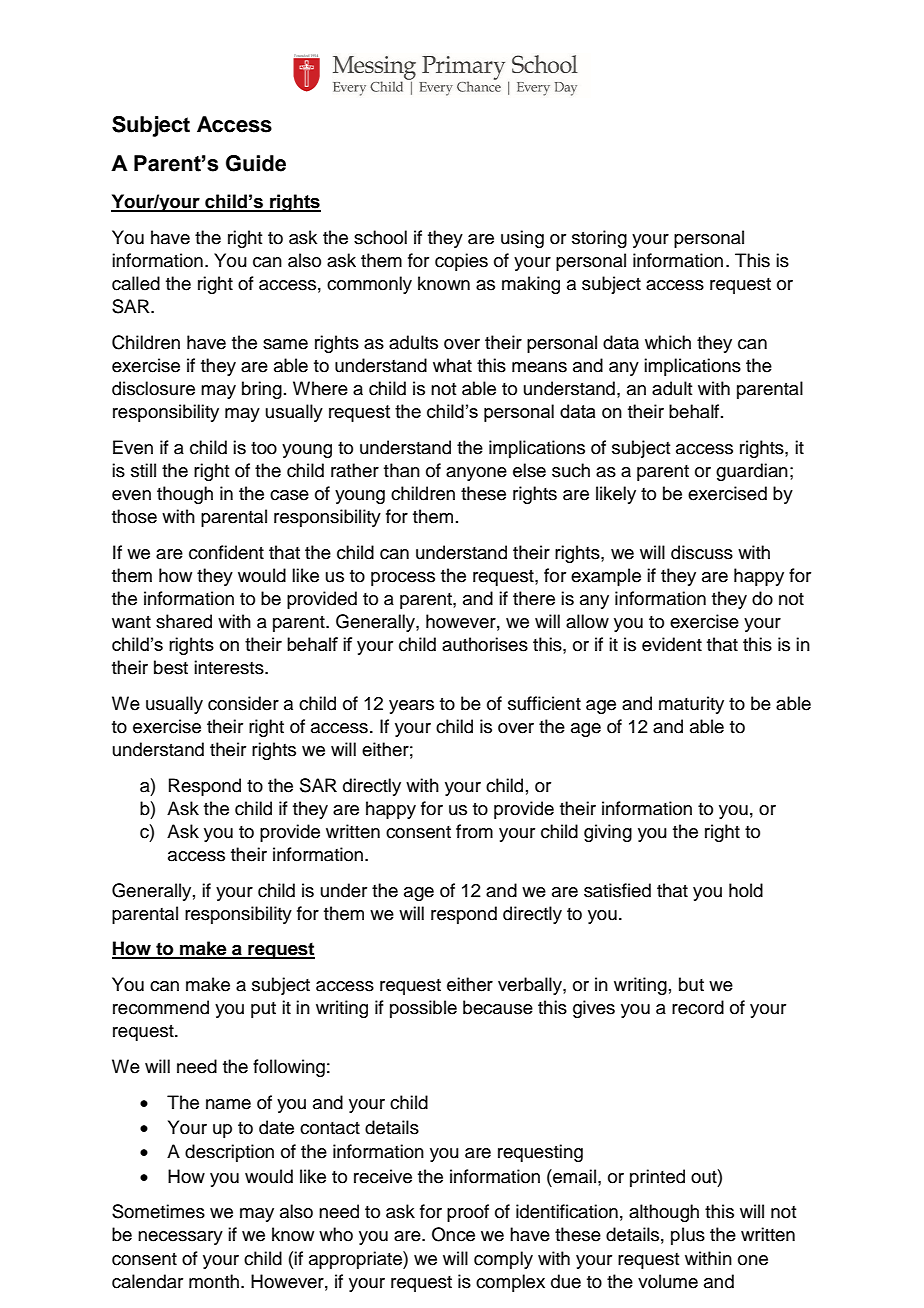 Image resolution: width=924 pixels, height=1308 pixels. Describe the element at coordinates (180, 1238) in the image. I see `necessary` at that location.
